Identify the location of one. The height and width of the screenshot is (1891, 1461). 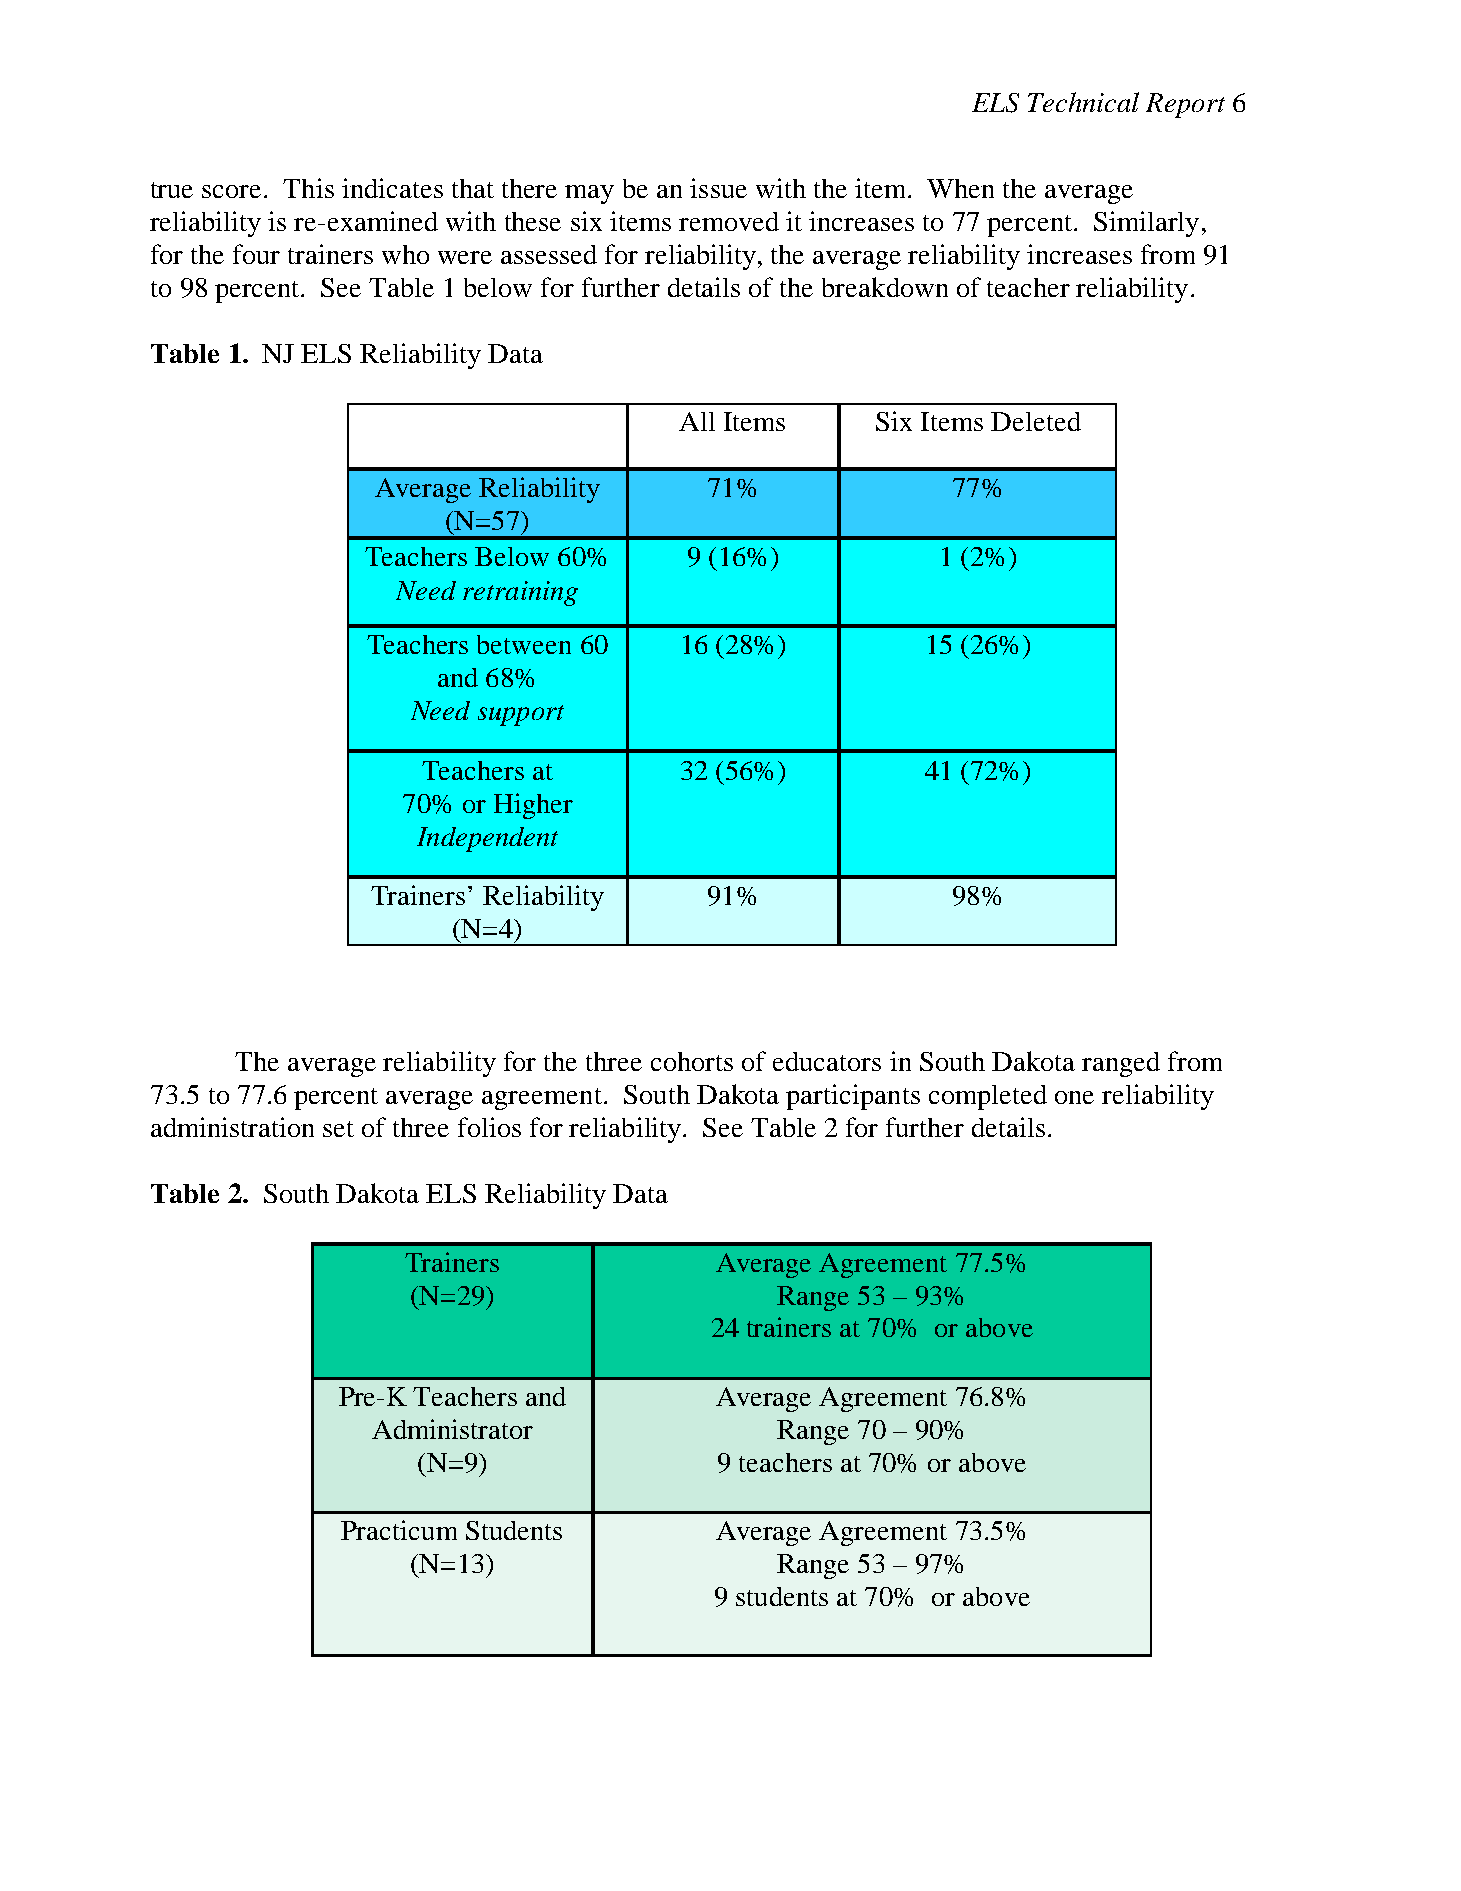
(1074, 1097).
